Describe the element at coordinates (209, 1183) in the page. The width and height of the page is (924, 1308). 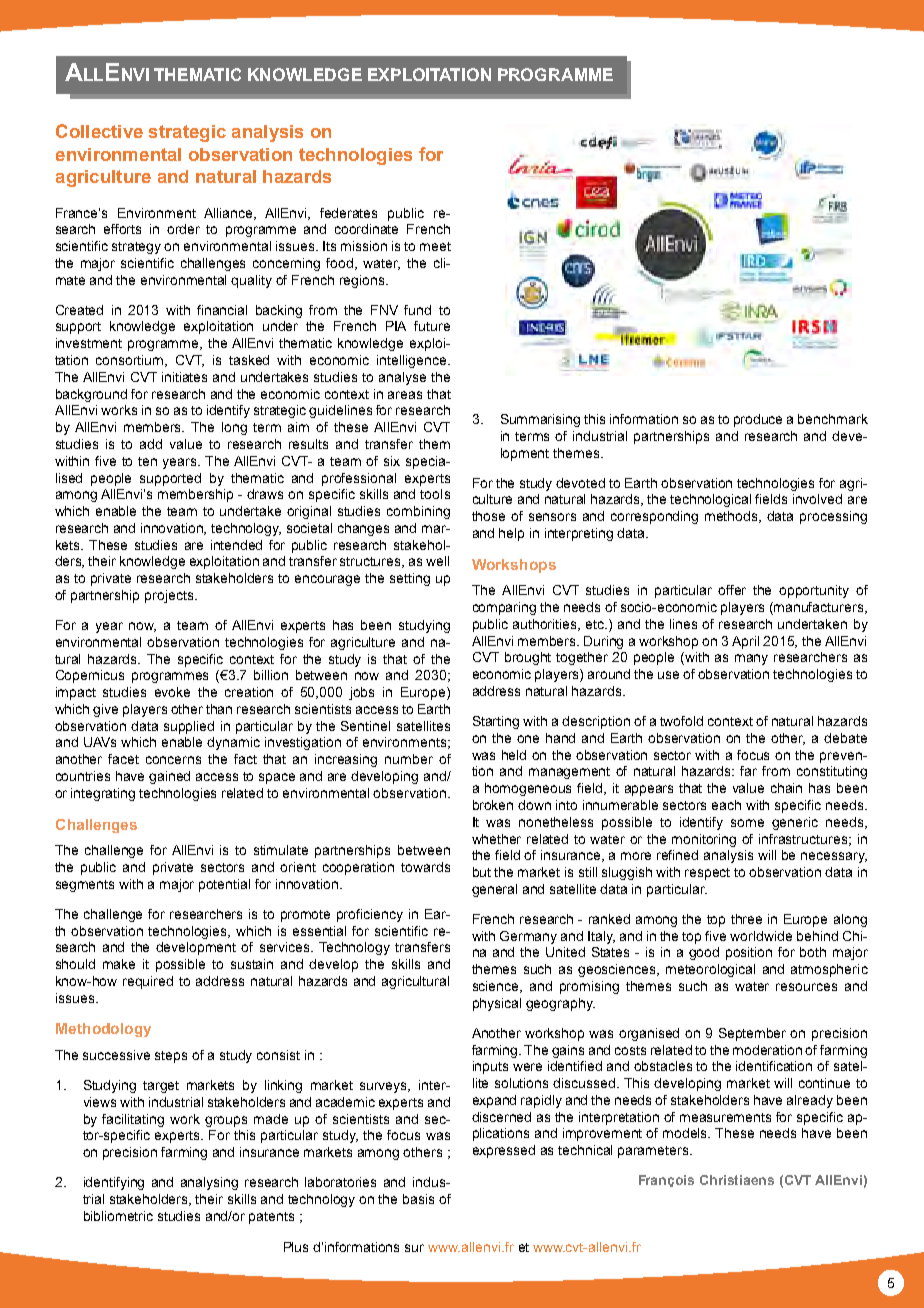
I see `analysing` at that location.
